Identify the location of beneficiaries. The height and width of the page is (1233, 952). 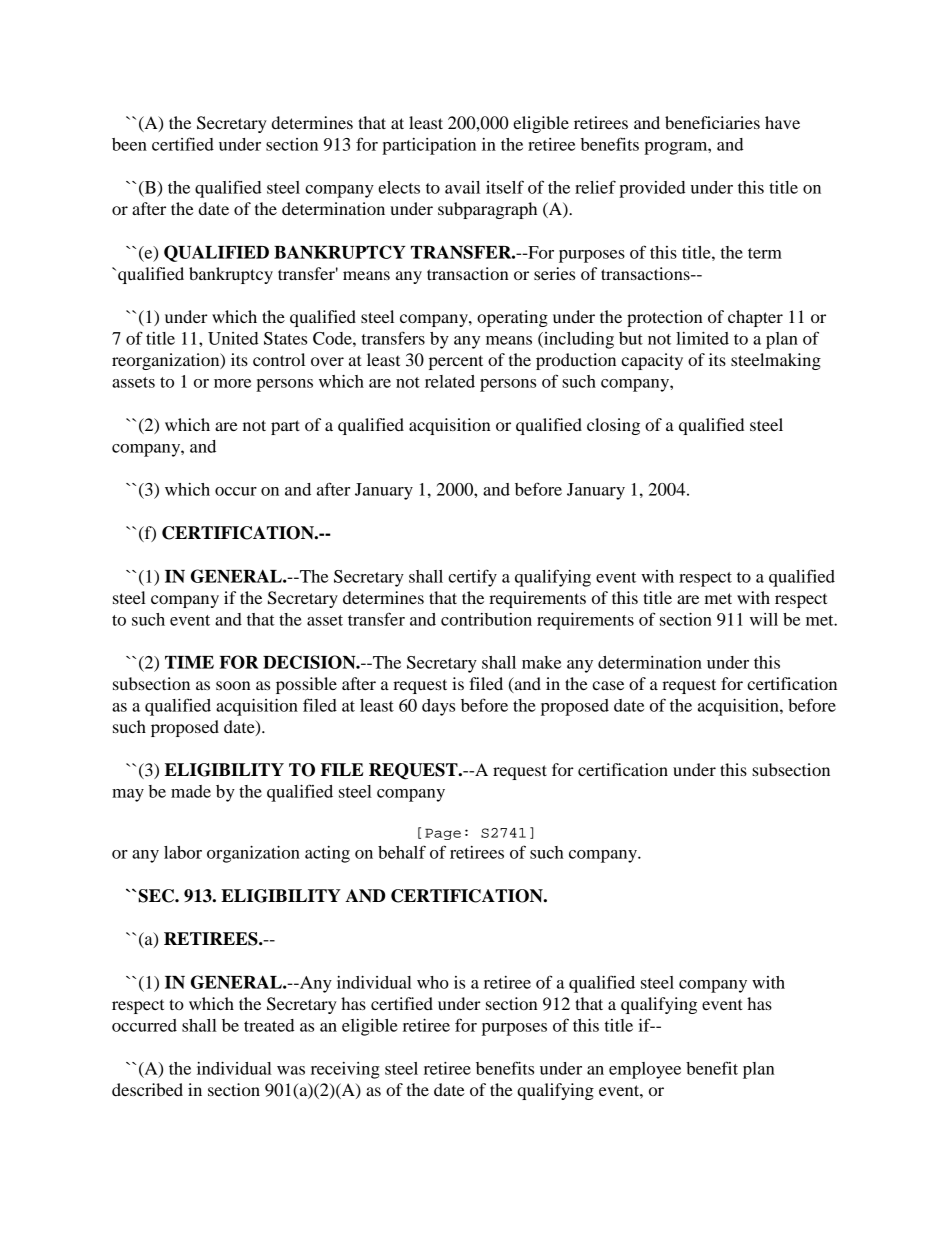
(712, 122).
